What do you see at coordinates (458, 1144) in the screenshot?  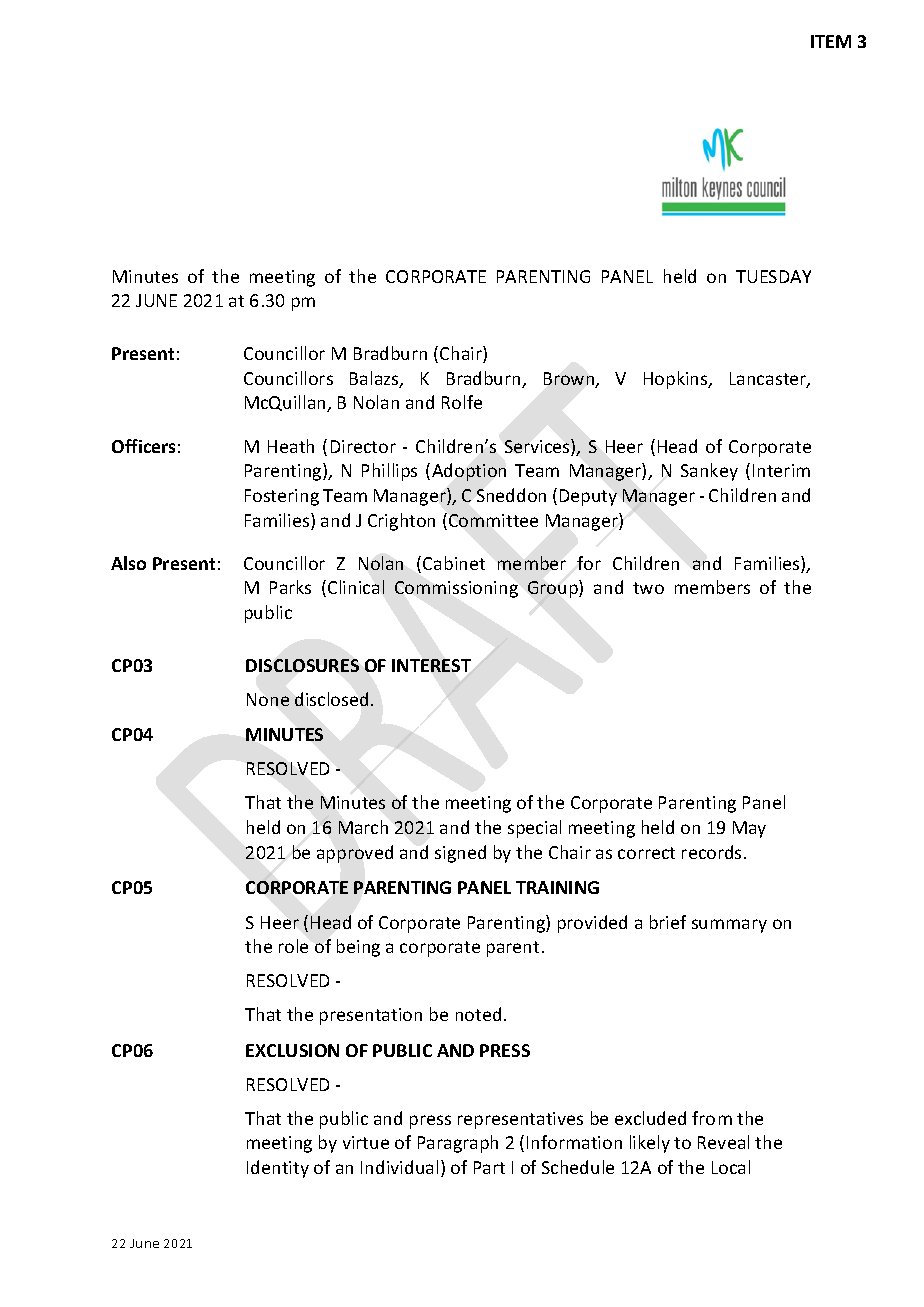 I see `Paragraph` at bounding box center [458, 1144].
